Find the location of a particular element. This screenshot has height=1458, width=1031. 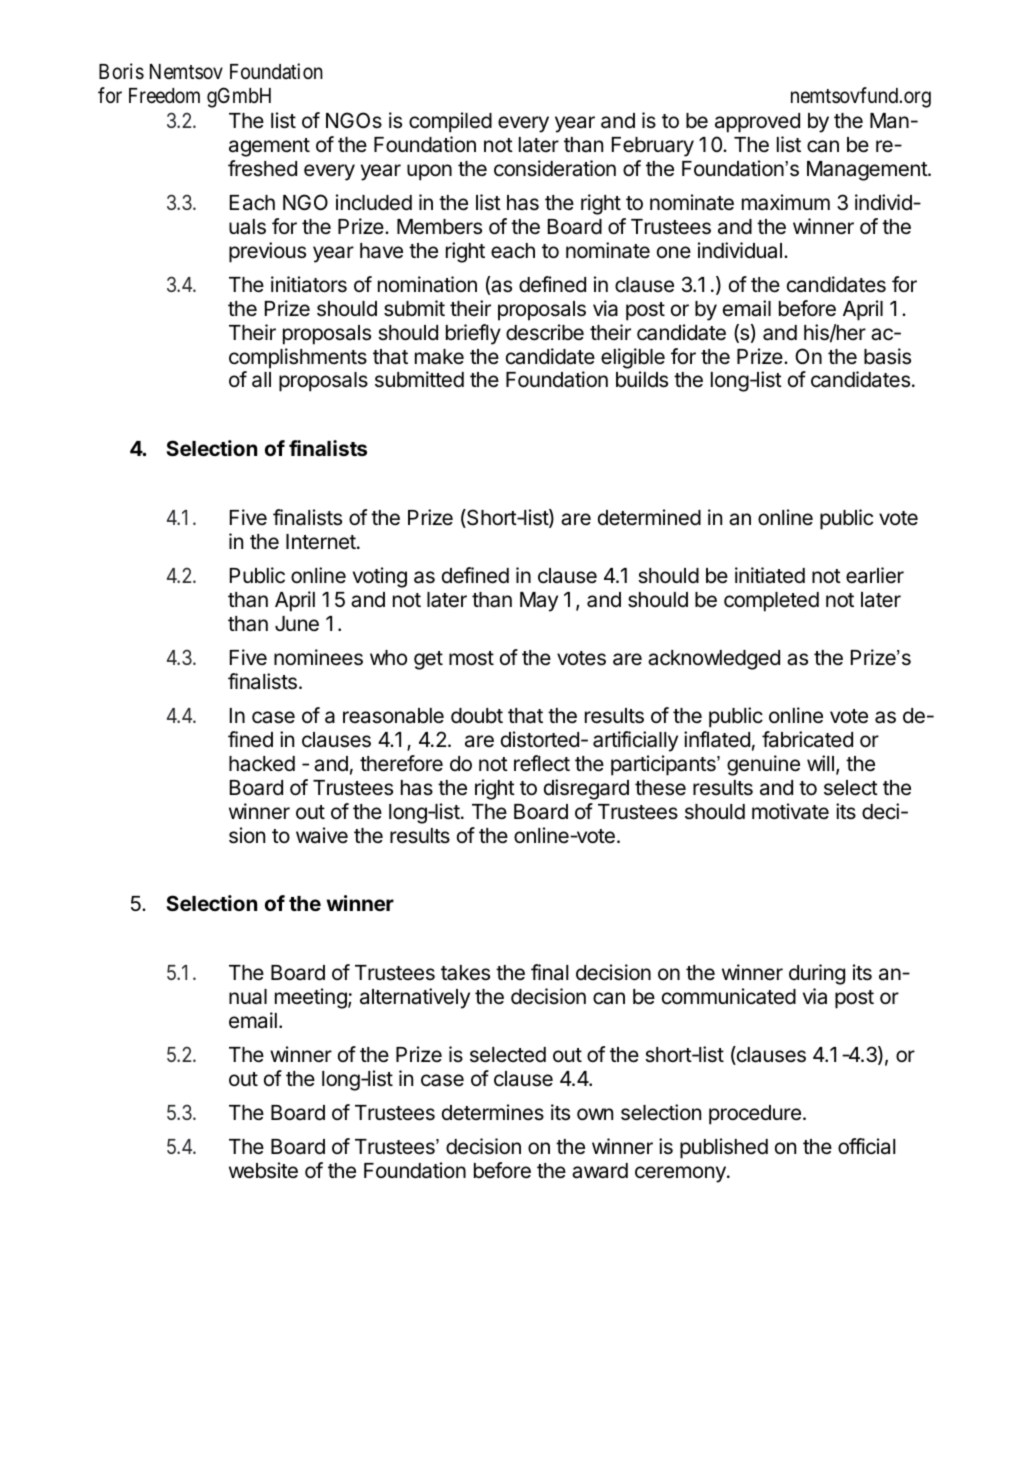

completed is located at coordinates (771, 602).
